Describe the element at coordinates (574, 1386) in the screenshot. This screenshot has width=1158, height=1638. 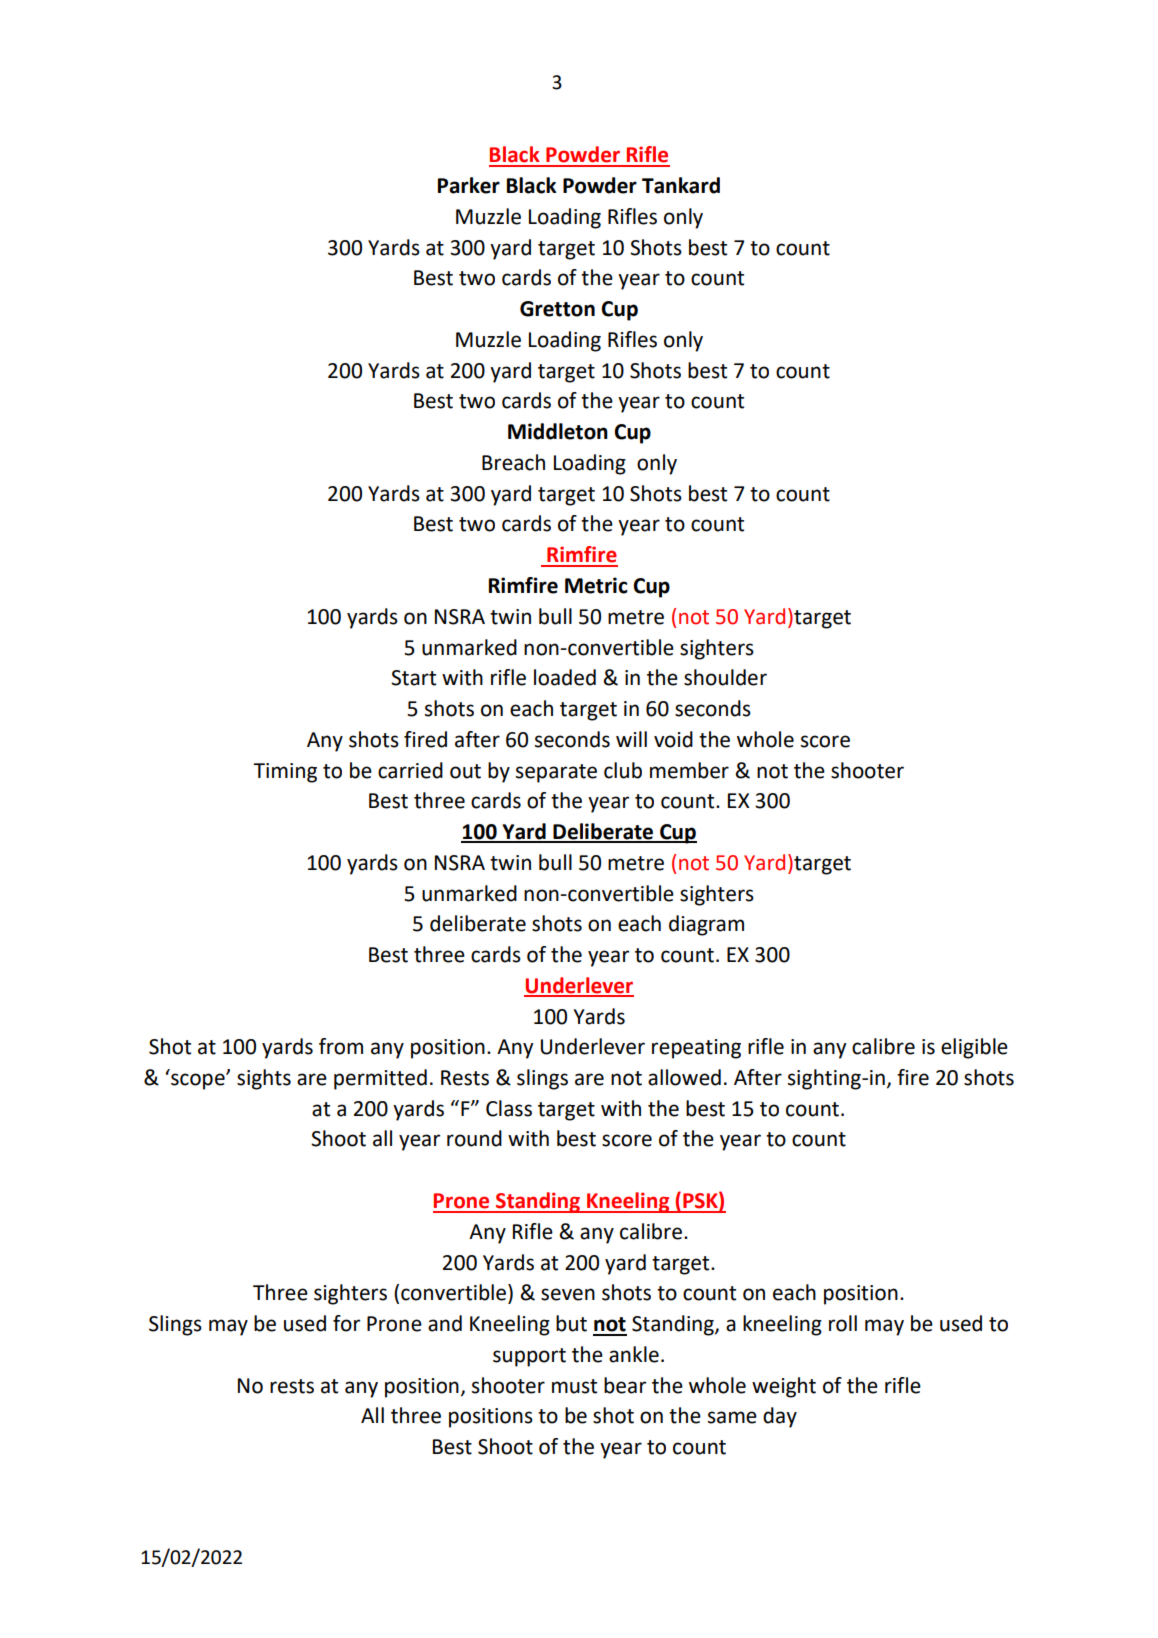
I see `must` at that location.
